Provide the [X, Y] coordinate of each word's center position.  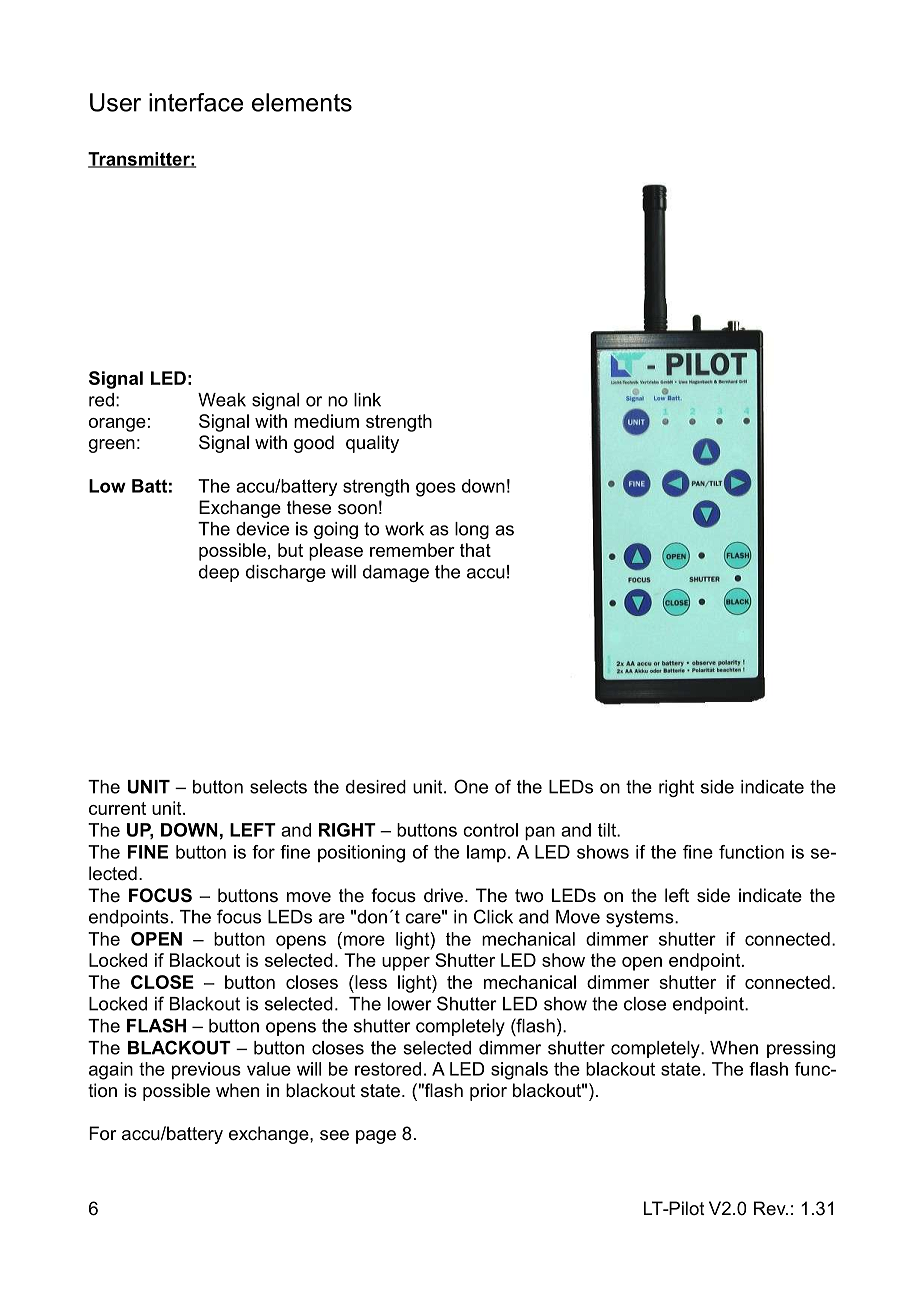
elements [302, 102]
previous [206, 1071]
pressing [801, 1049]
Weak [222, 400]
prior [488, 1092]
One [471, 786]
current [117, 808]
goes [436, 489]
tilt [608, 830]
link [367, 400]
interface [196, 102]
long [472, 530]
